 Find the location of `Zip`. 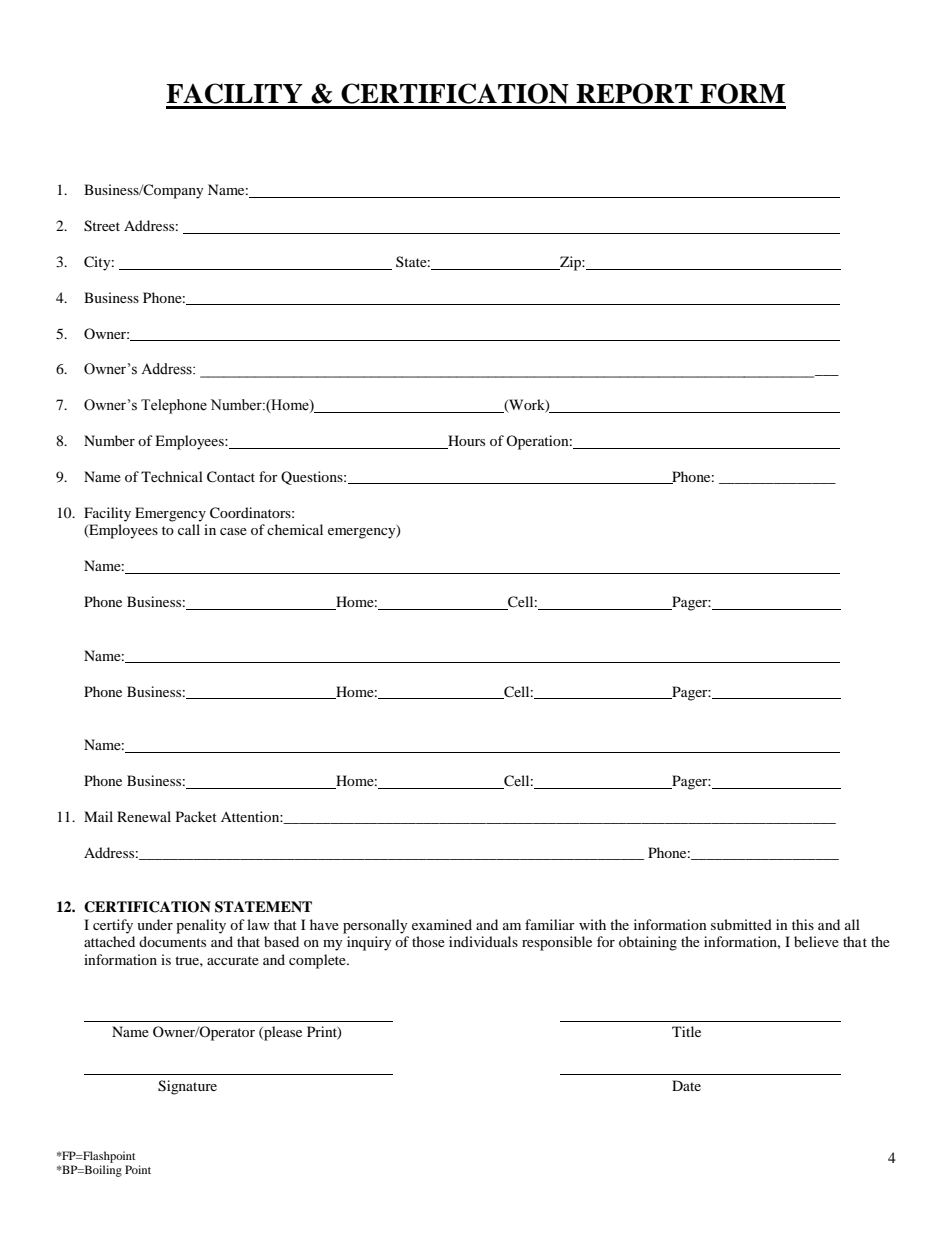

Zip is located at coordinates (570, 263).
